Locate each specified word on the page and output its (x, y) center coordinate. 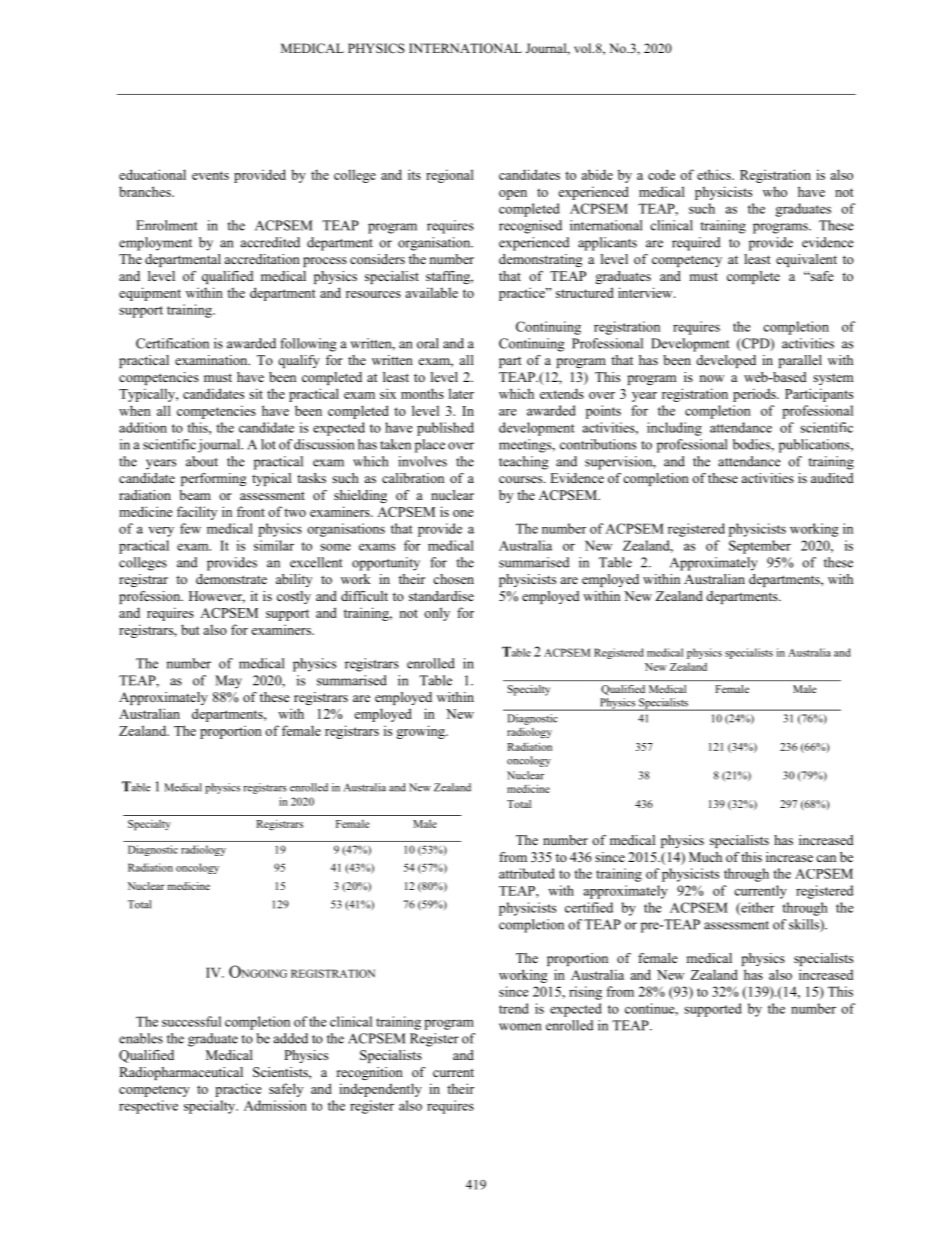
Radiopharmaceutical (181, 1073)
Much (705, 857)
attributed (527, 873)
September (760, 547)
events (210, 175)
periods (755, 395)
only (437, 614)
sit (256, 393)
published (445, 429)
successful (191, 1021)
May (228, 682)
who (775, 191)
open (513, 195)
